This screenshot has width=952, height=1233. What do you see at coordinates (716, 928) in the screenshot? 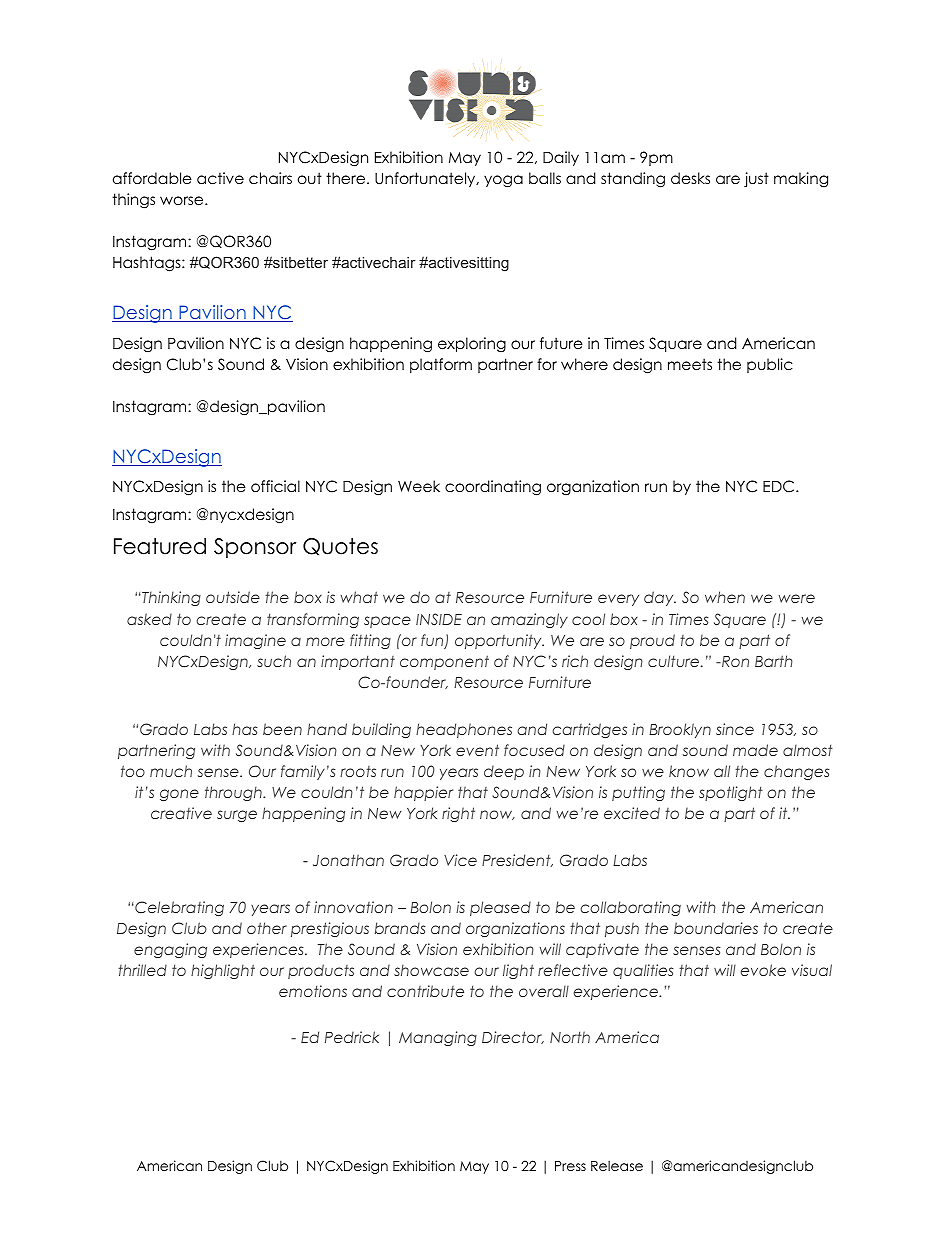
I see `boundaries` at bounding box center [716, 928].
